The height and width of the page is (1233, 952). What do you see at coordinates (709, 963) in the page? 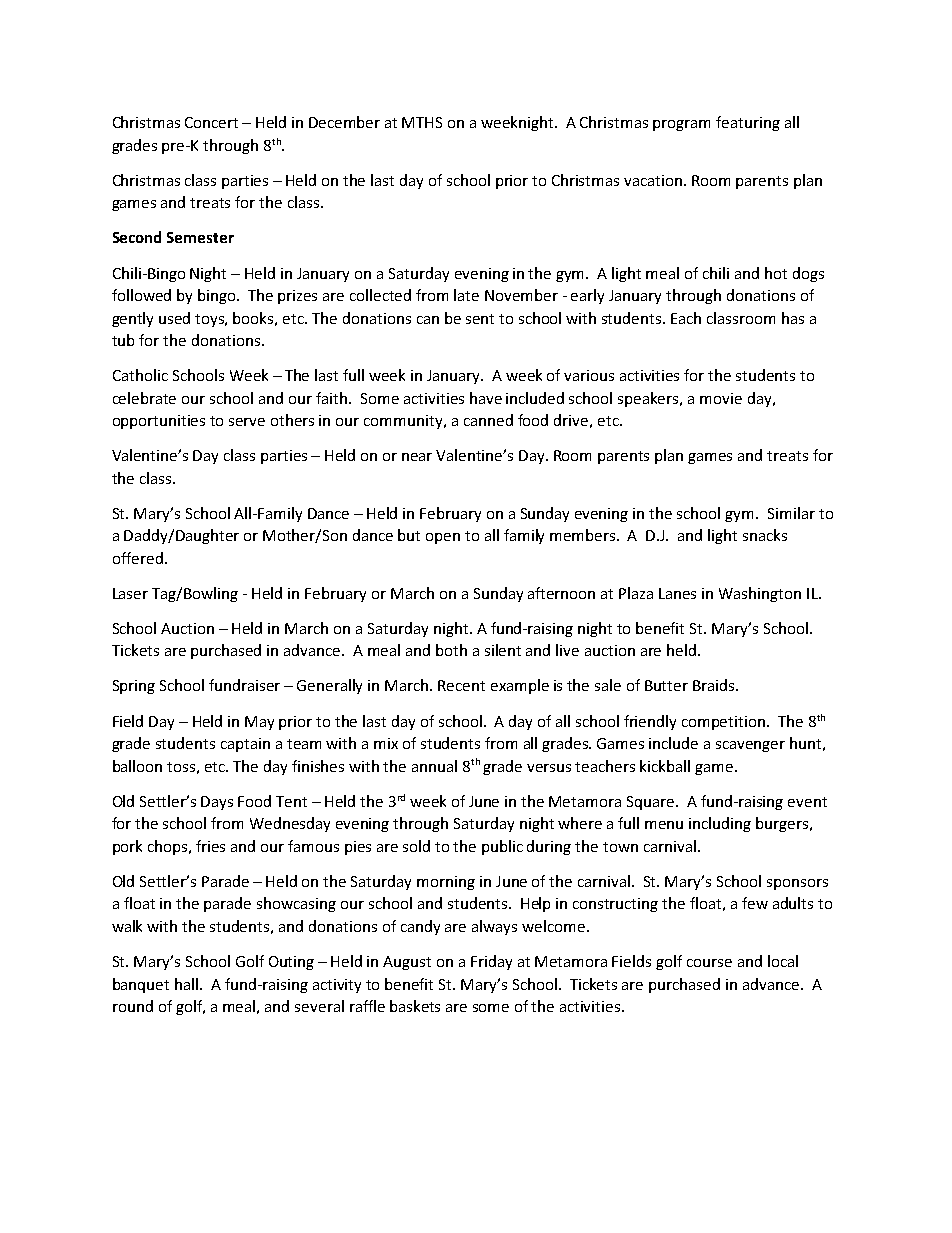
I see `course` at bounding box center [709, 963].
